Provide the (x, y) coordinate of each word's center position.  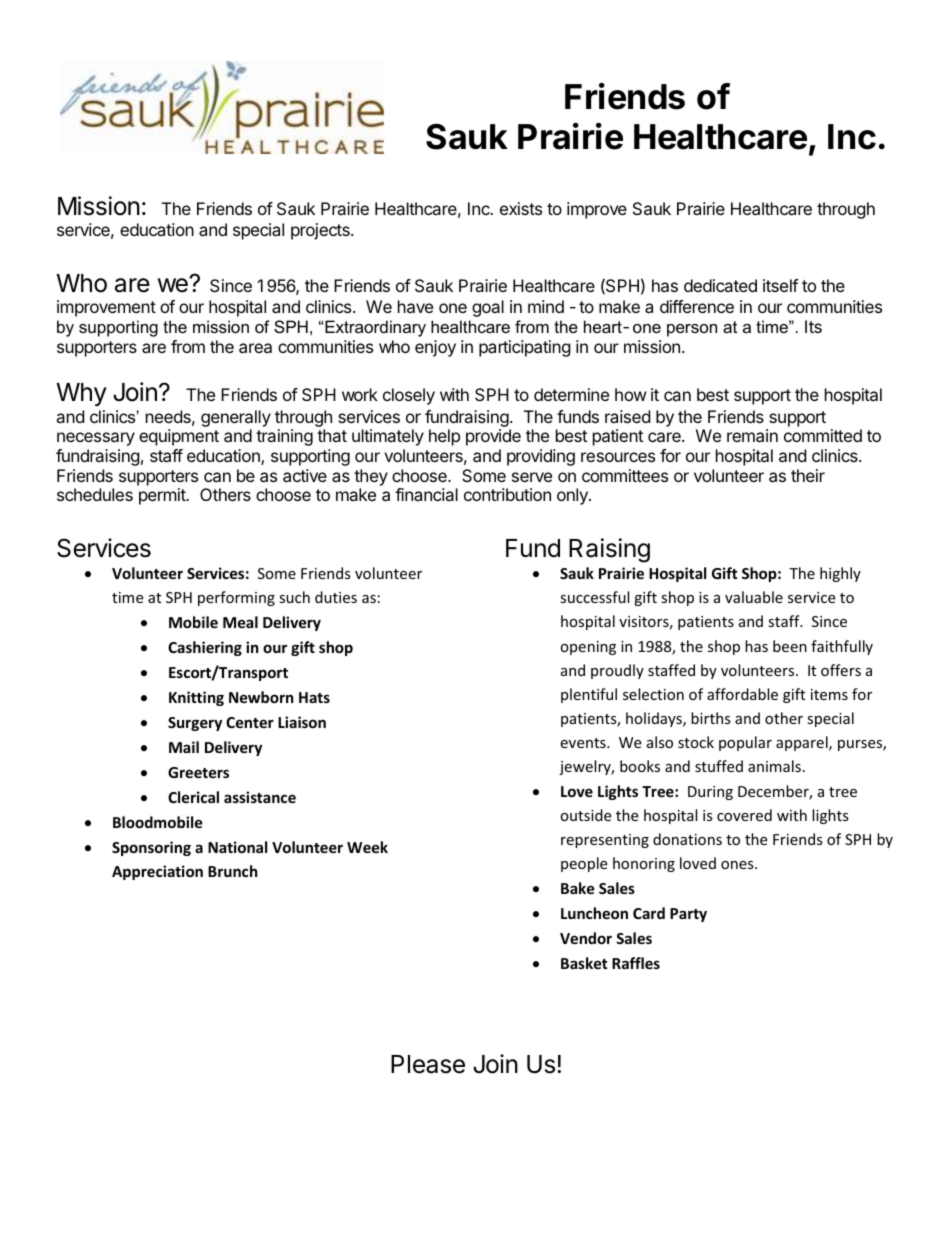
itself (780, 285)
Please (428, 1064)
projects (321, 231)
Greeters (198, 772)
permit (163, 496)
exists (521, 208)
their (808, 475)
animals (774, 766)
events (584, 743)
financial (426, 494)
